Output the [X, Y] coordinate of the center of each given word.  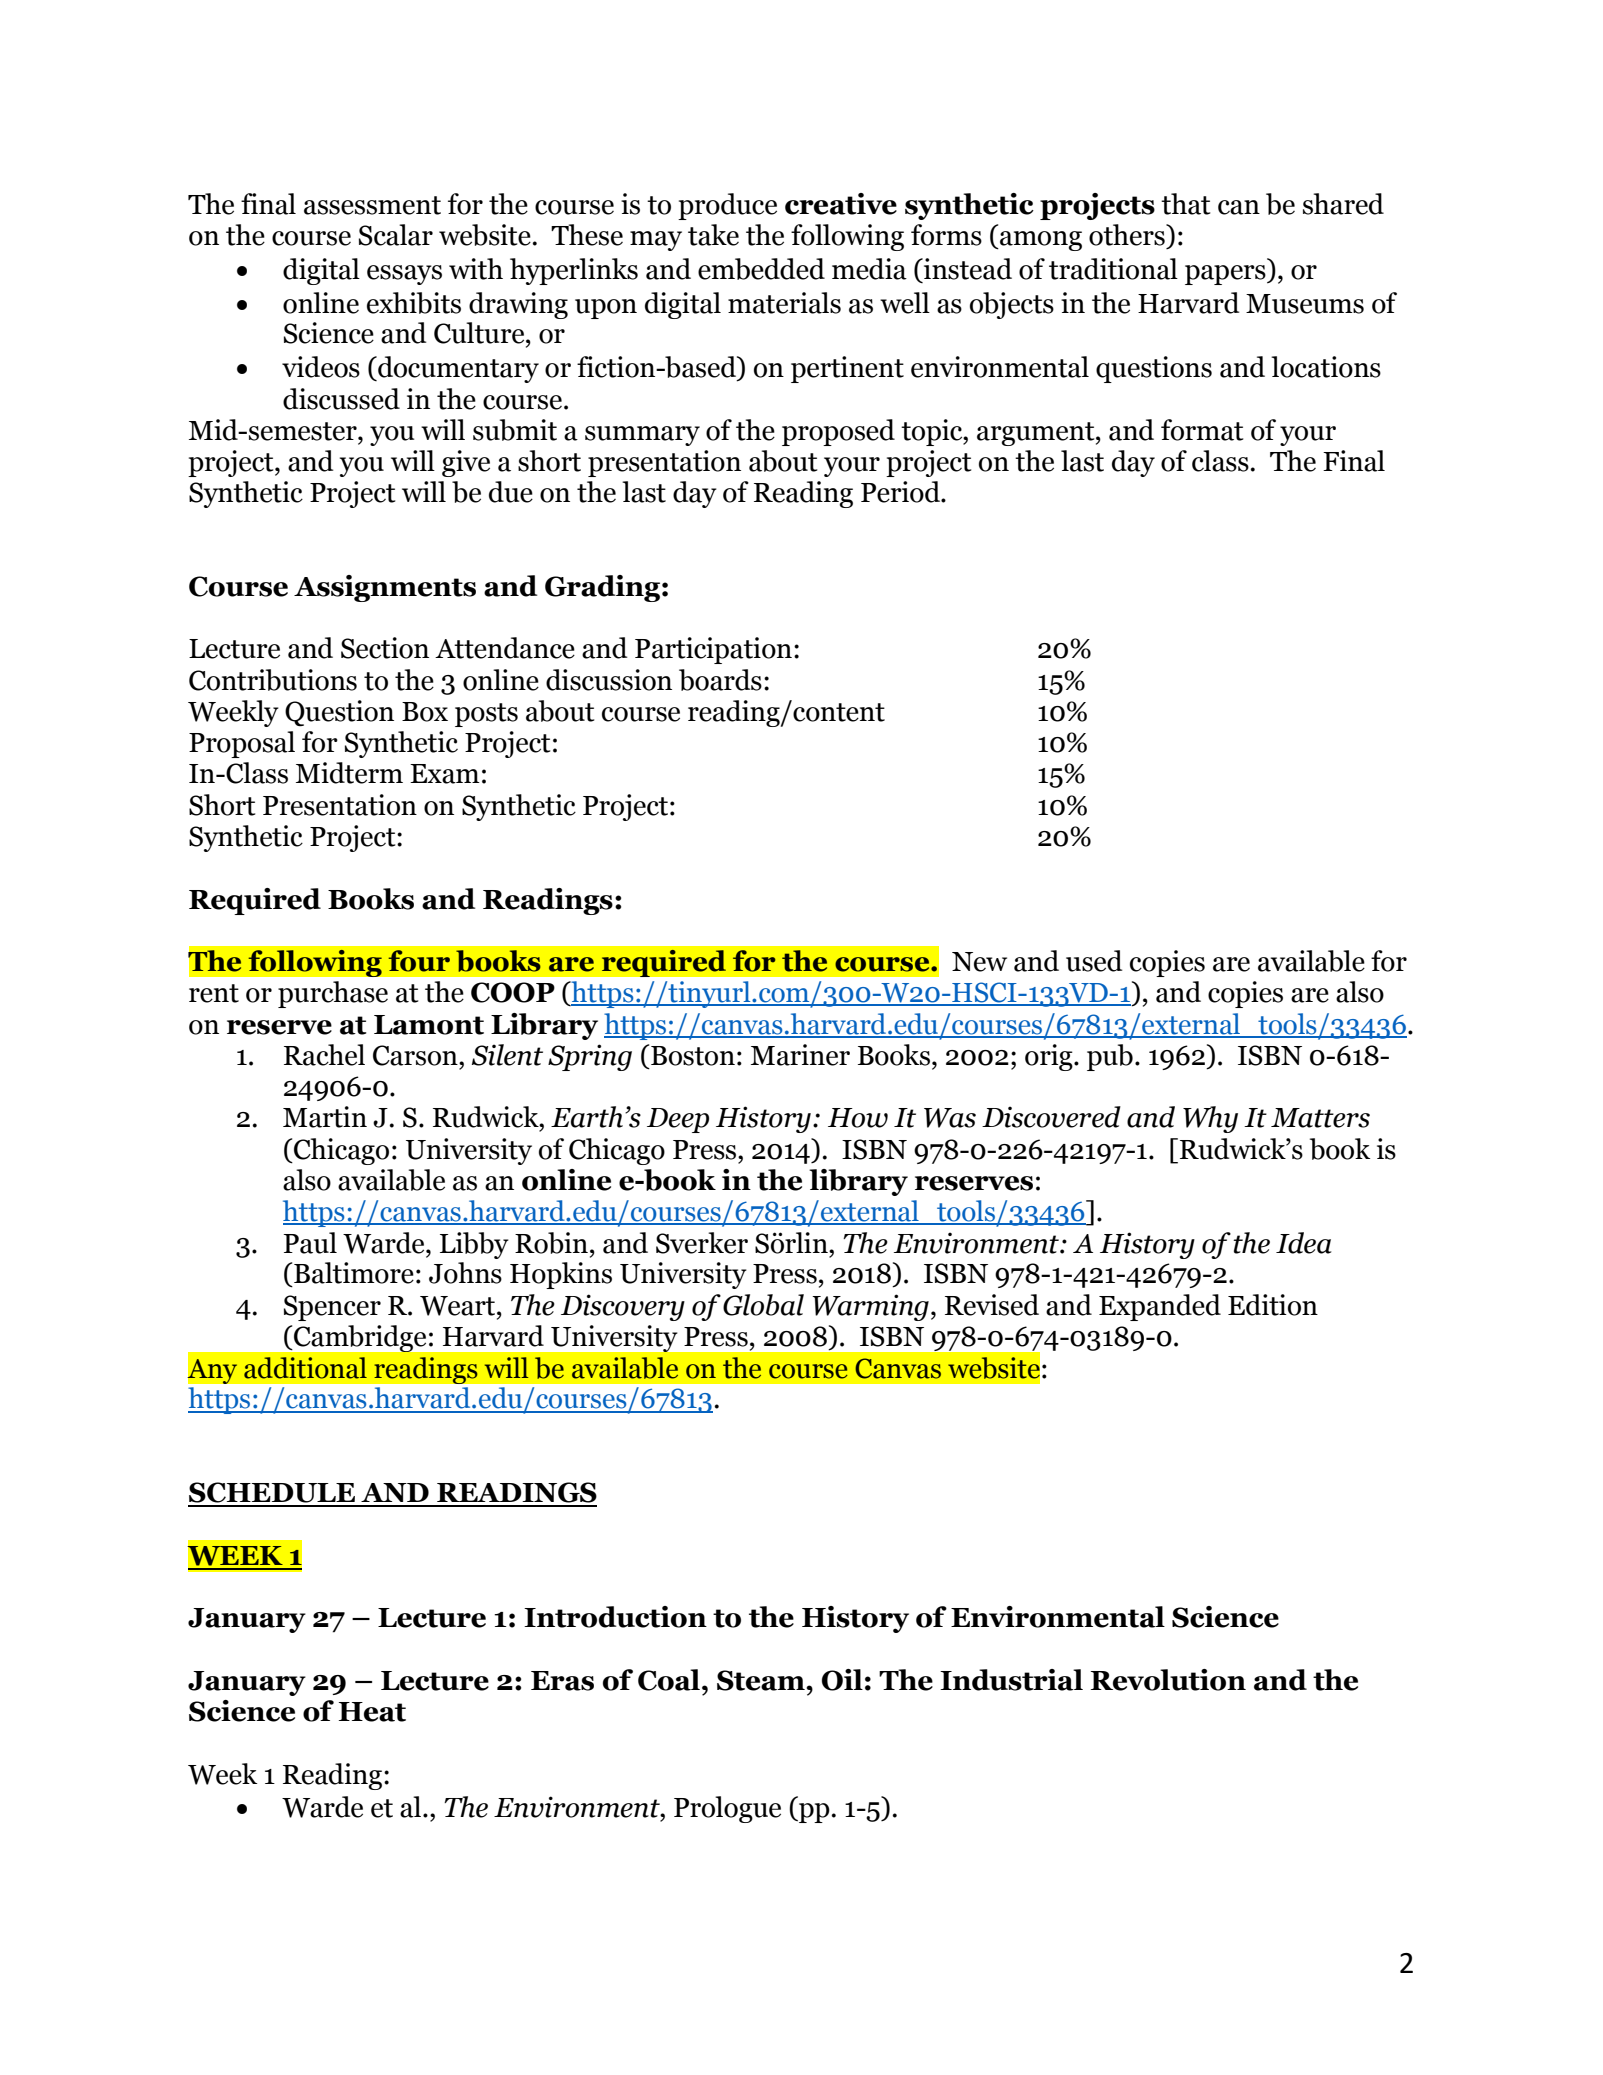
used [1094, 961]
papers [1226, 275]
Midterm [349, 773]
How [858, 1118]
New [979, 962]
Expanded [1160, 1307]
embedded [761, 269]
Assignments [385, 588]
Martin [325, 1117]
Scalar [396, 235]
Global [763, 1305]
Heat [372, 1712]
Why [1210, 1119]
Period [901, 492]
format [1202, 430]
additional [305, 1368]
